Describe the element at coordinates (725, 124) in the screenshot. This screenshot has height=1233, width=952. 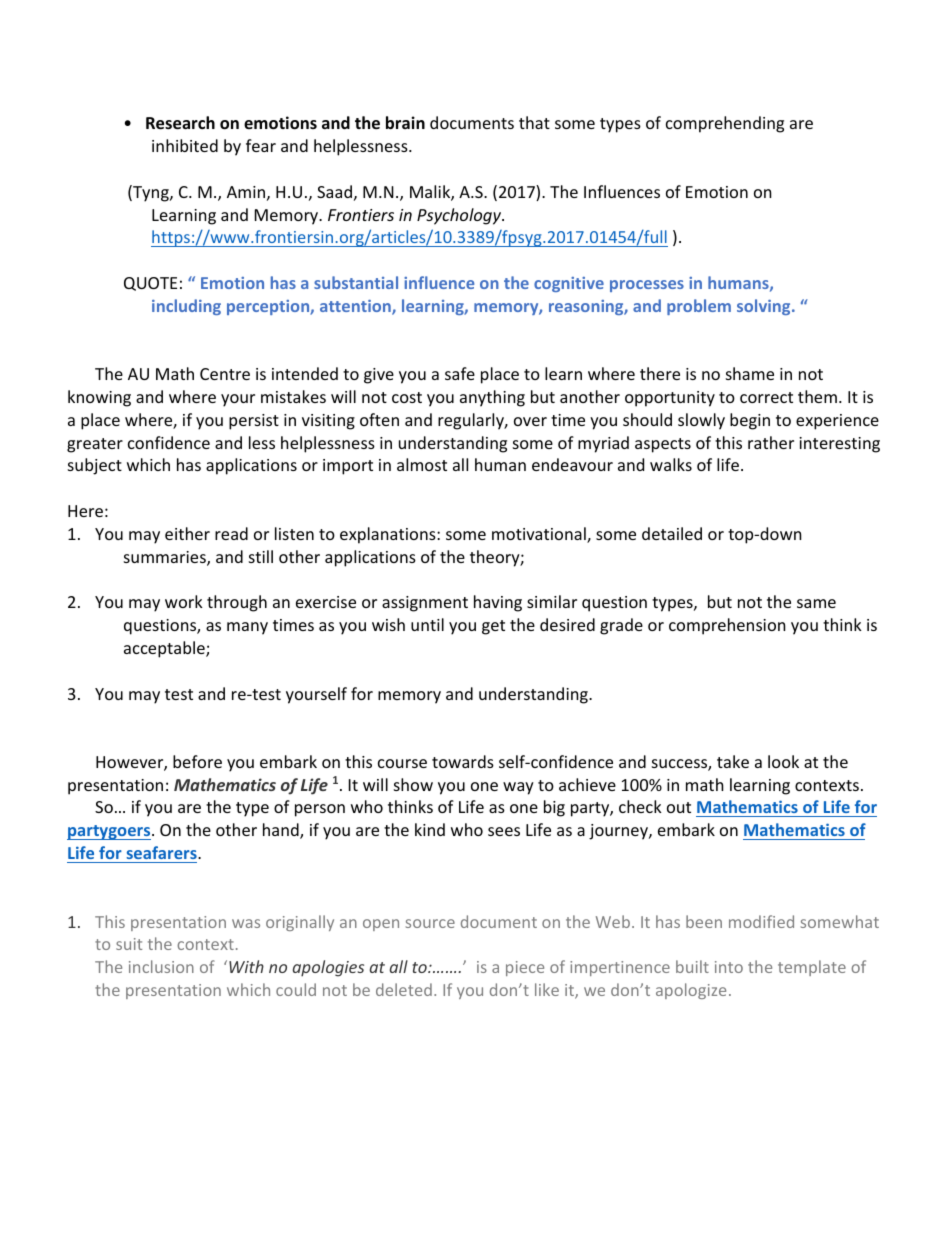
I see `comprehending` at that location.
